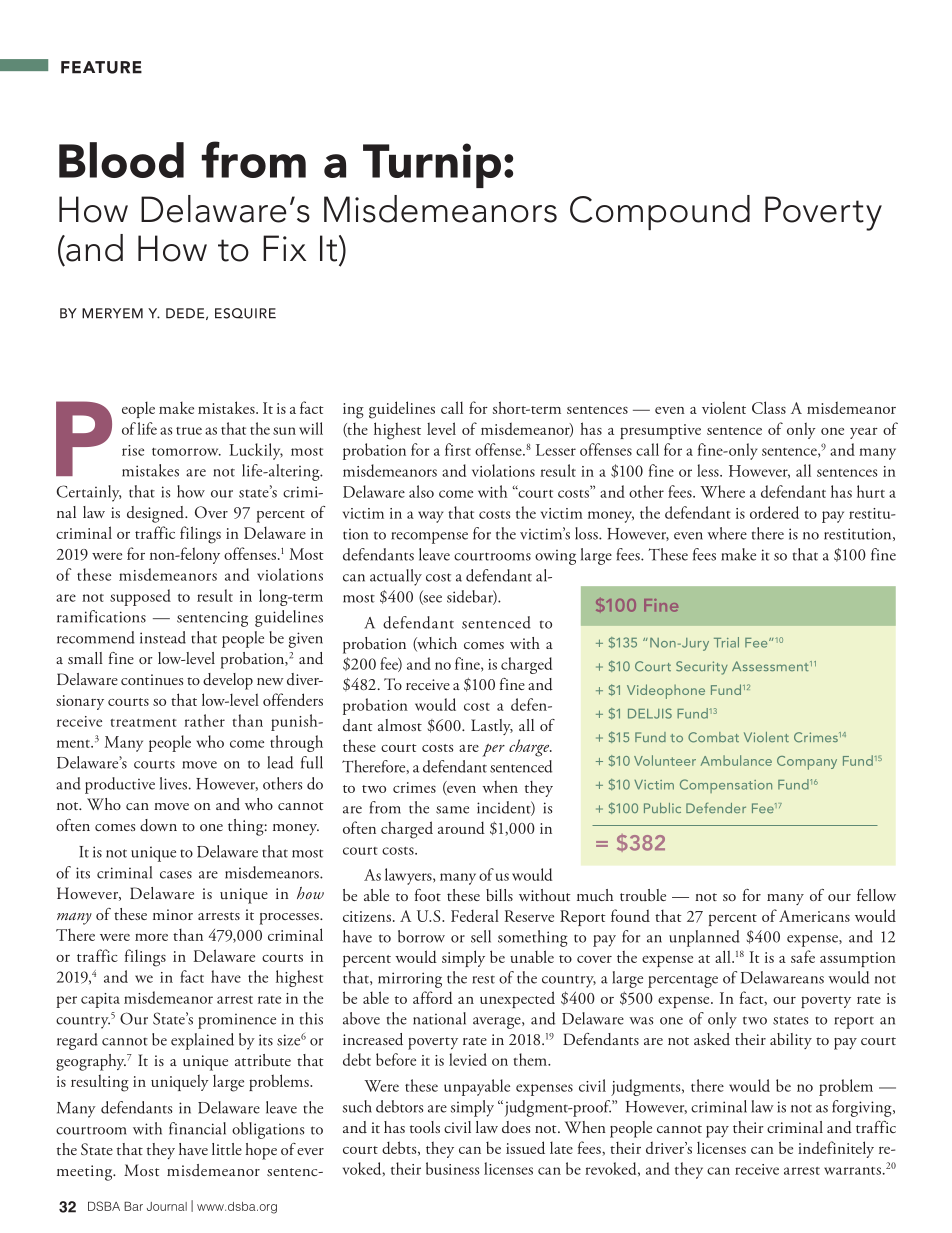 Image resolution: width=952 pixels, height=1233 pixels. I want to click on Company, so click(807, 763).
